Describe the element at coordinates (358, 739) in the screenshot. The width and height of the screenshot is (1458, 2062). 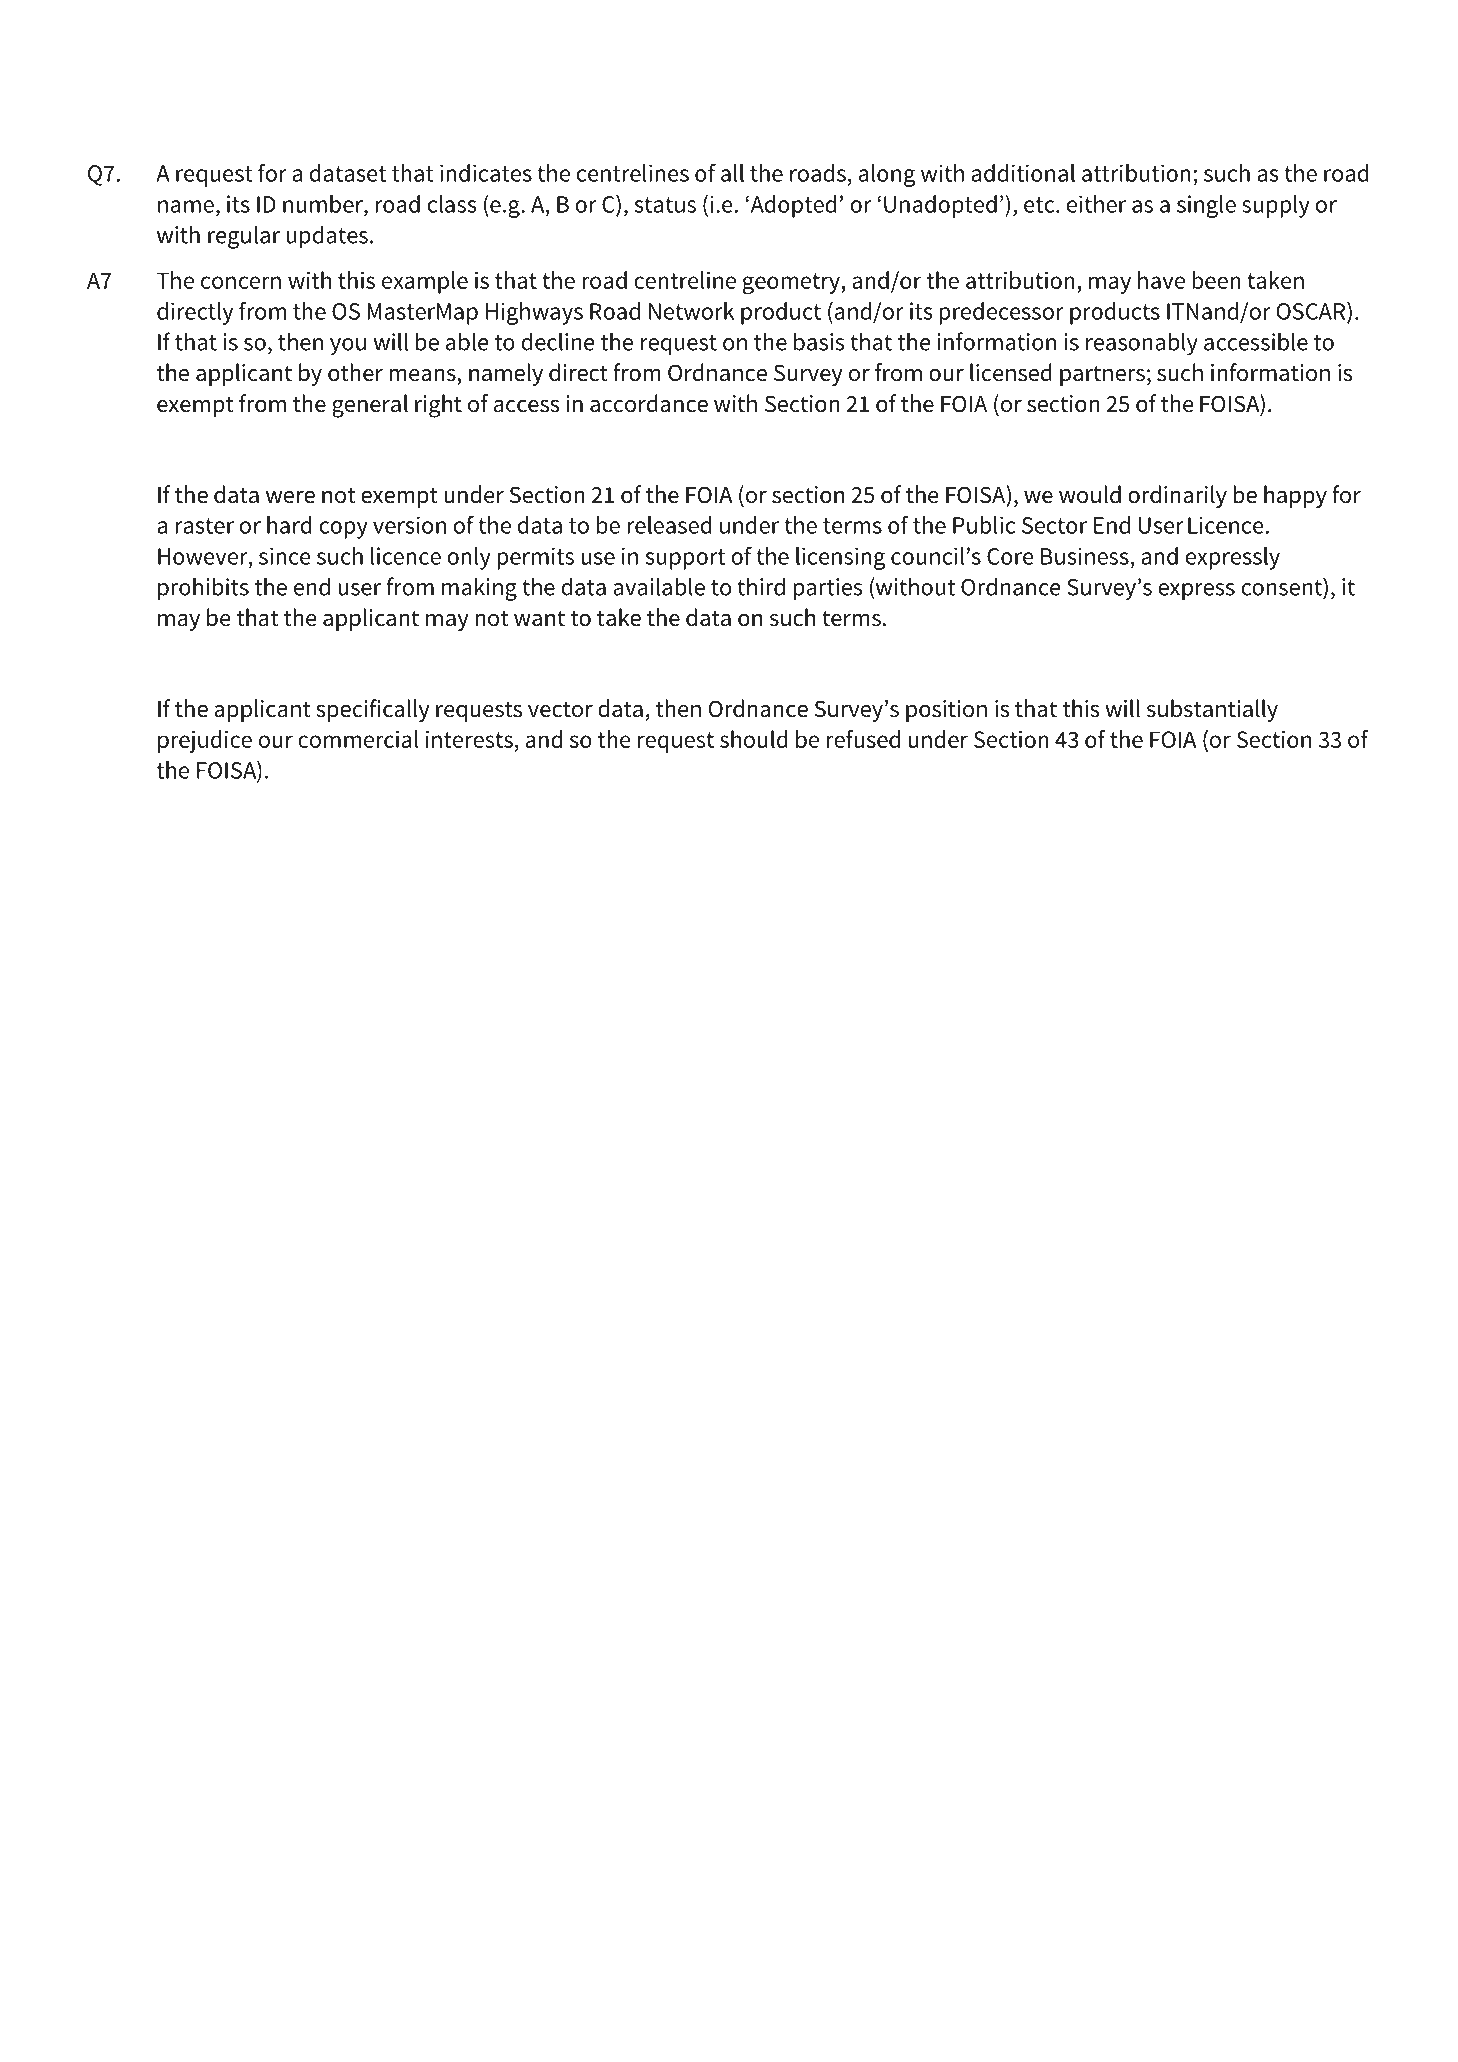
I see `commercial` at that location.
